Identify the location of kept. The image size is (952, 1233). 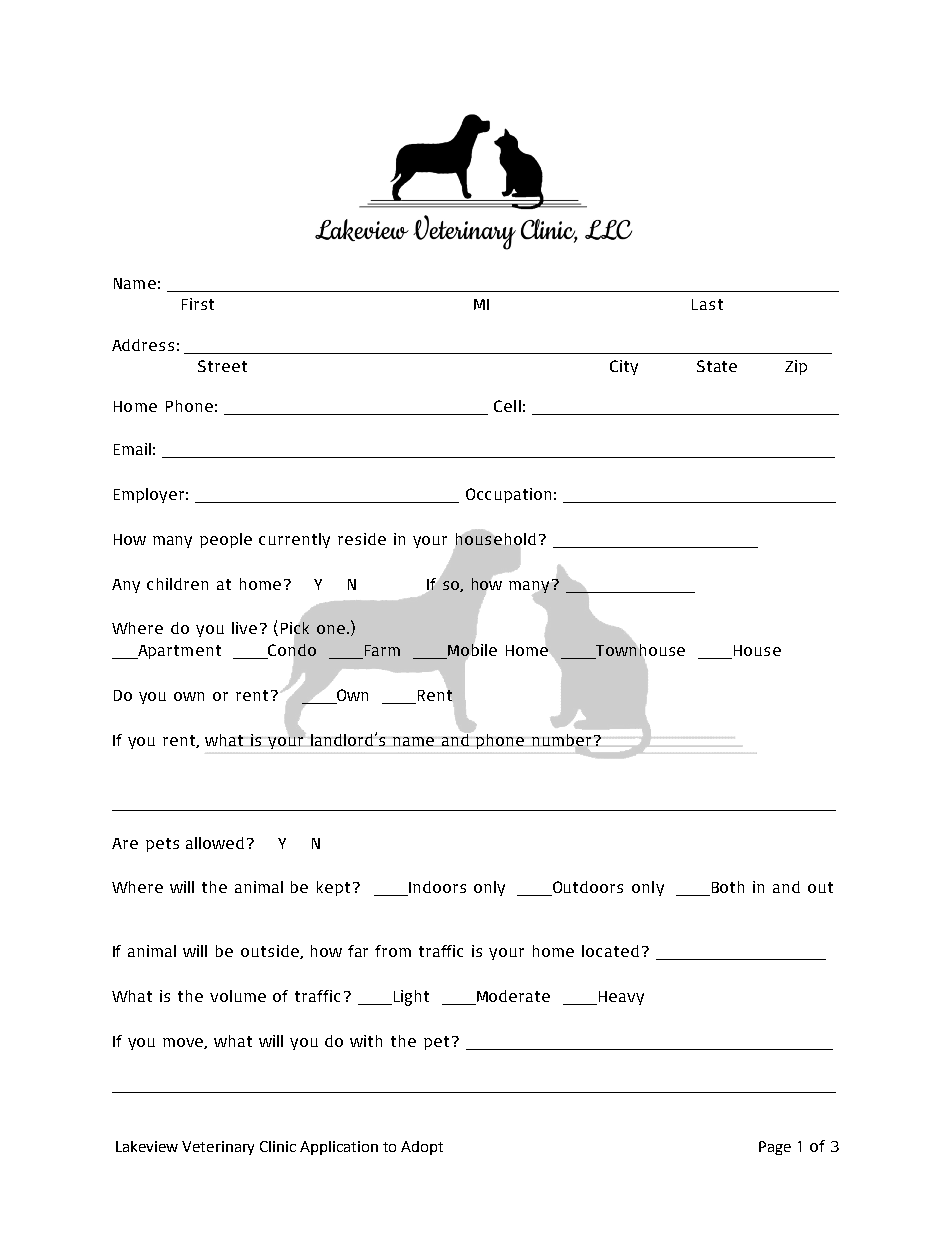
(335, 888).
